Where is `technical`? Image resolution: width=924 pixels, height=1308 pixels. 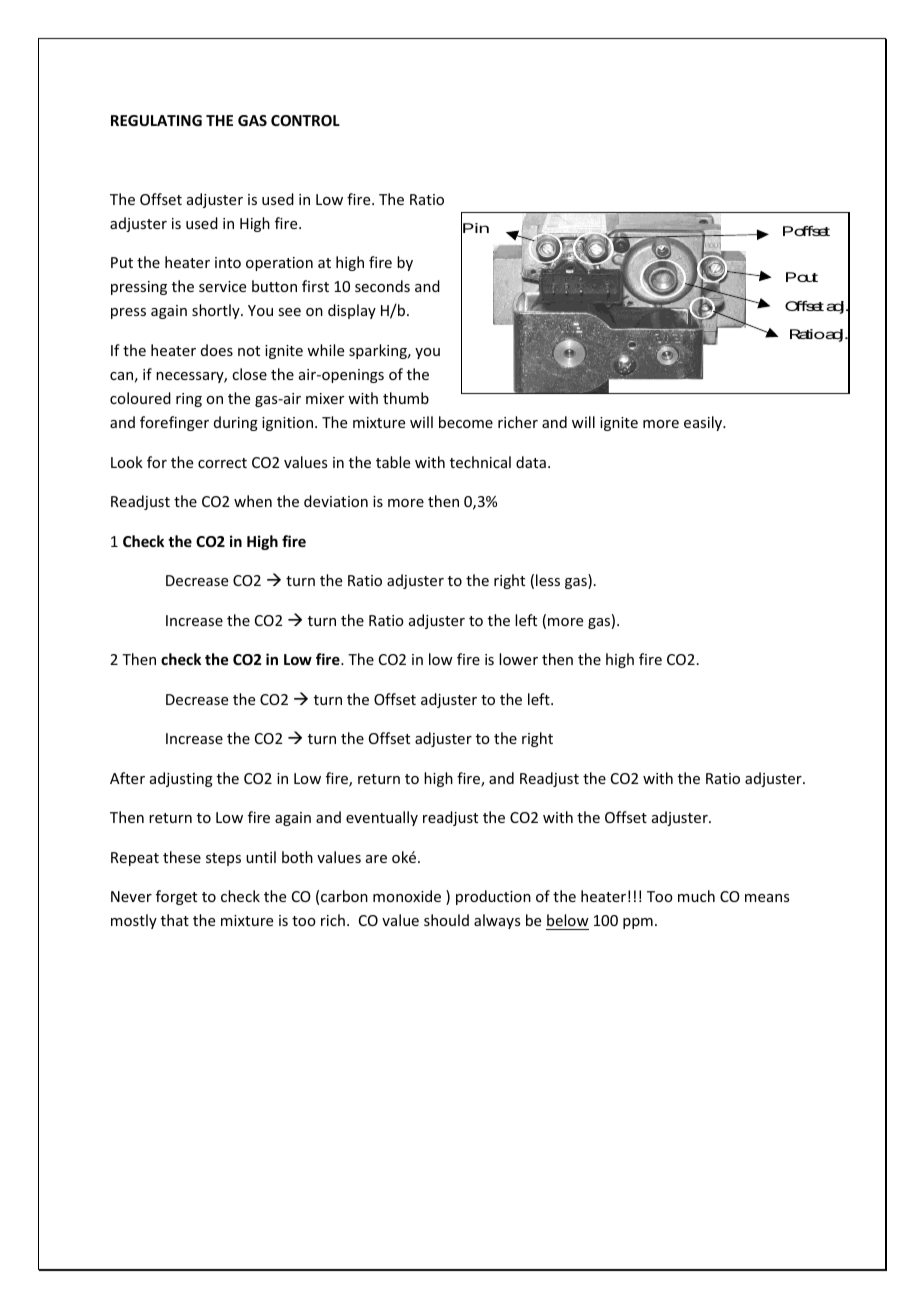 technical is located at coordinates (480, 462).
